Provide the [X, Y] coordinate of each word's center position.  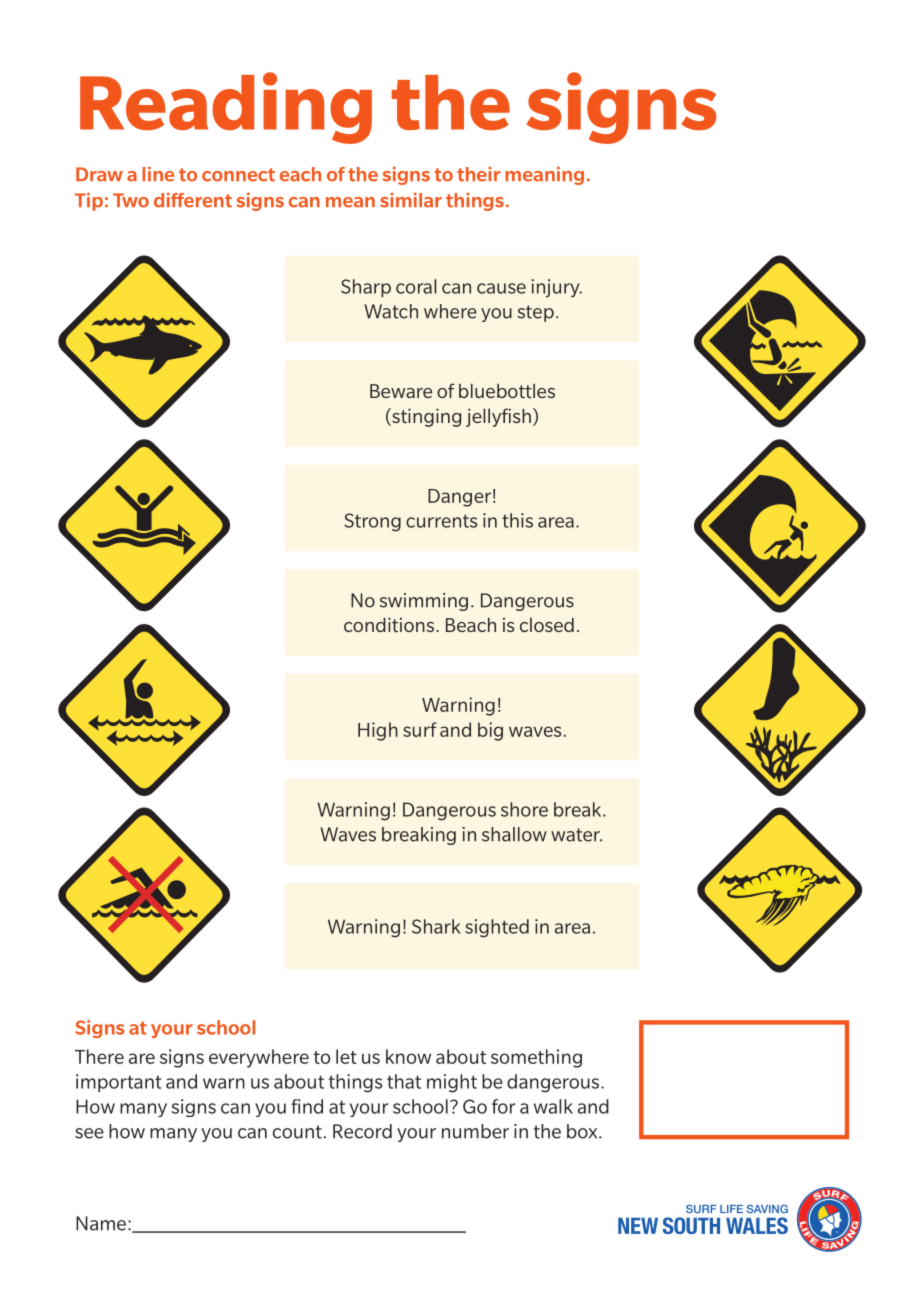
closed [547, 624]
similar [411, 200]
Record [362, 1131]
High [378, 731]
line [158, 174]
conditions [389, 624]
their [479, 174]
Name [101, 1223]
